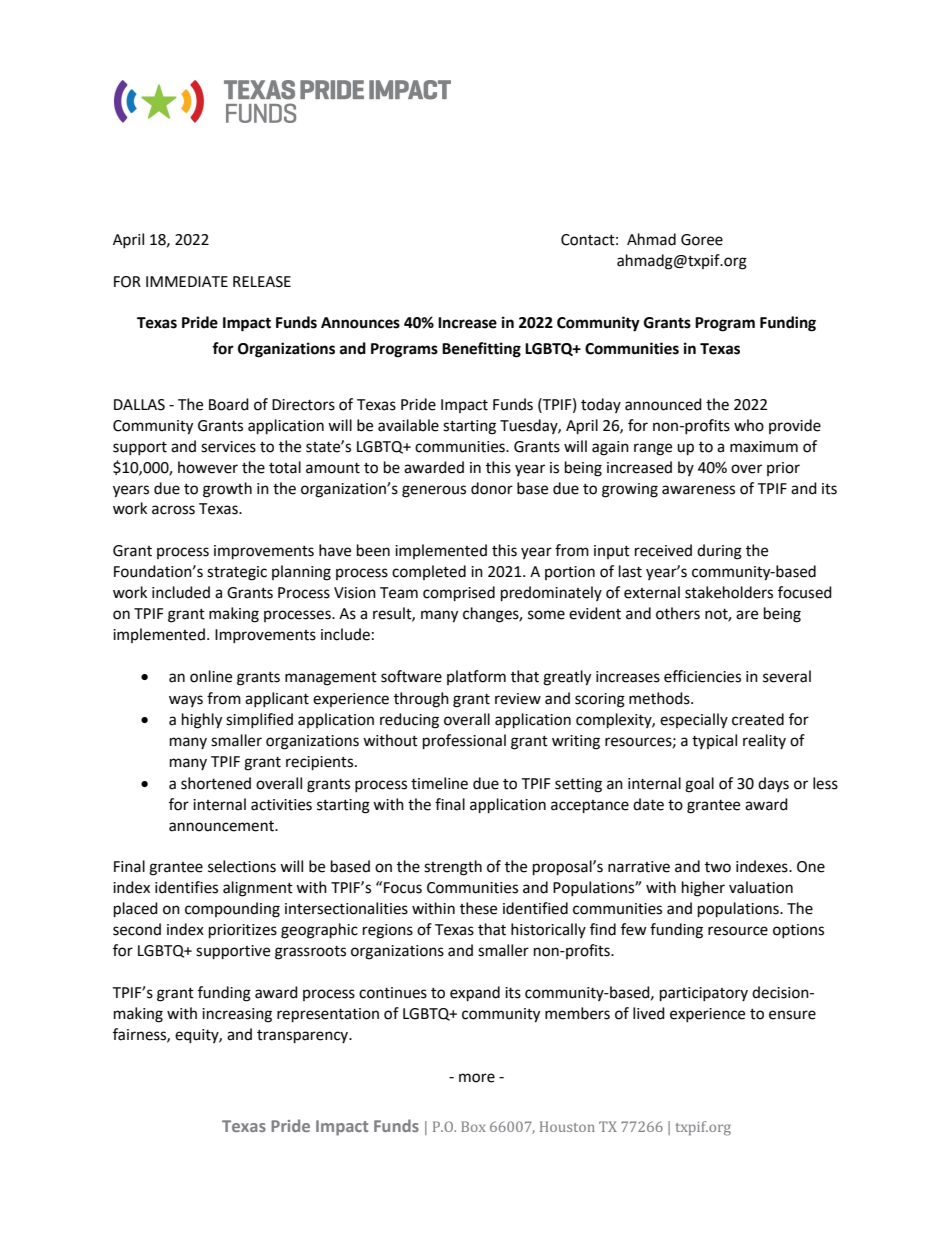 The height and width of the screenshot is (1233, 952). Describe the element at coordinates (211, 676) in the screenshot. I see `online` at that location.
